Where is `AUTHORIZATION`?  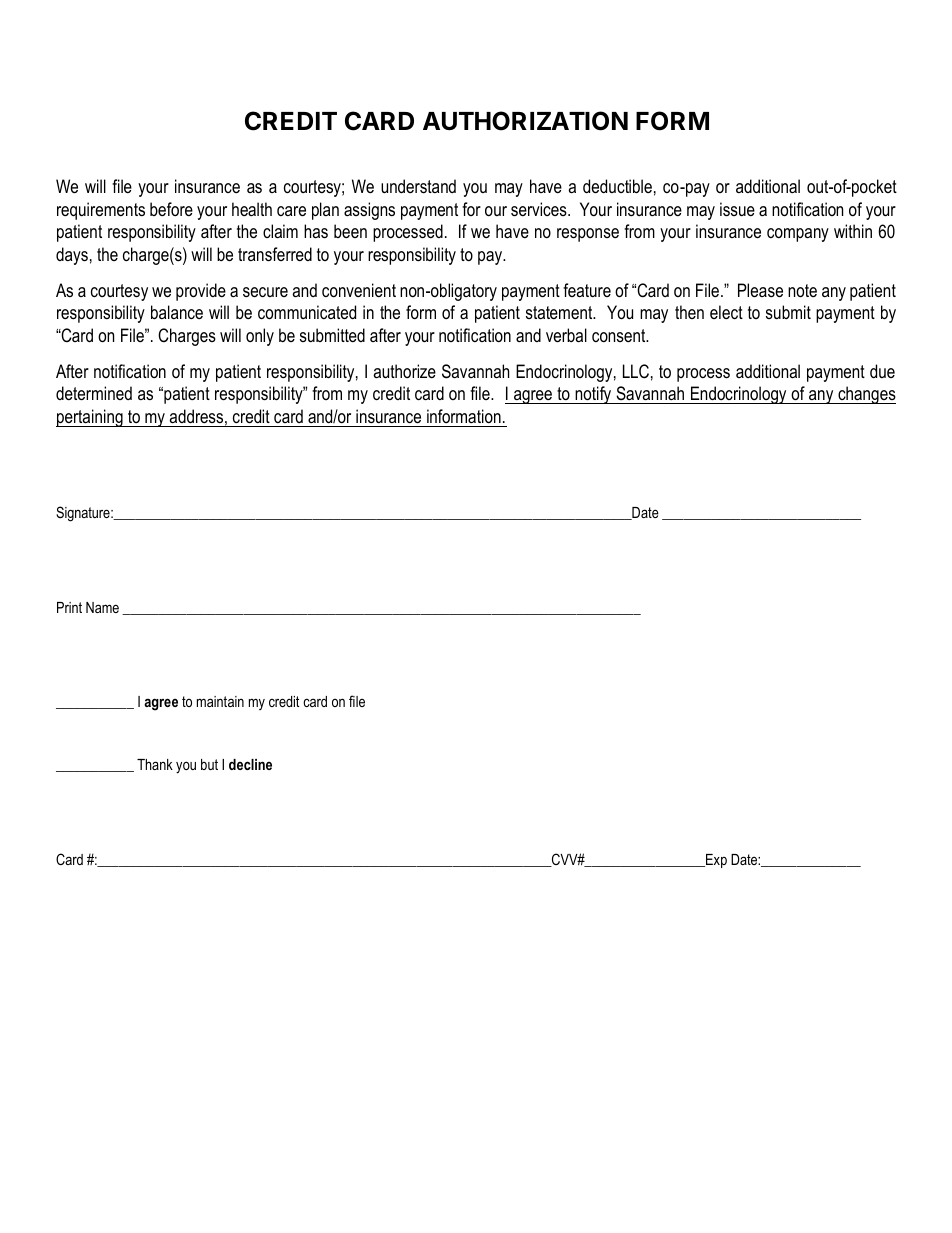 AUTHORIZATION is located at coordinates (525, 121).
